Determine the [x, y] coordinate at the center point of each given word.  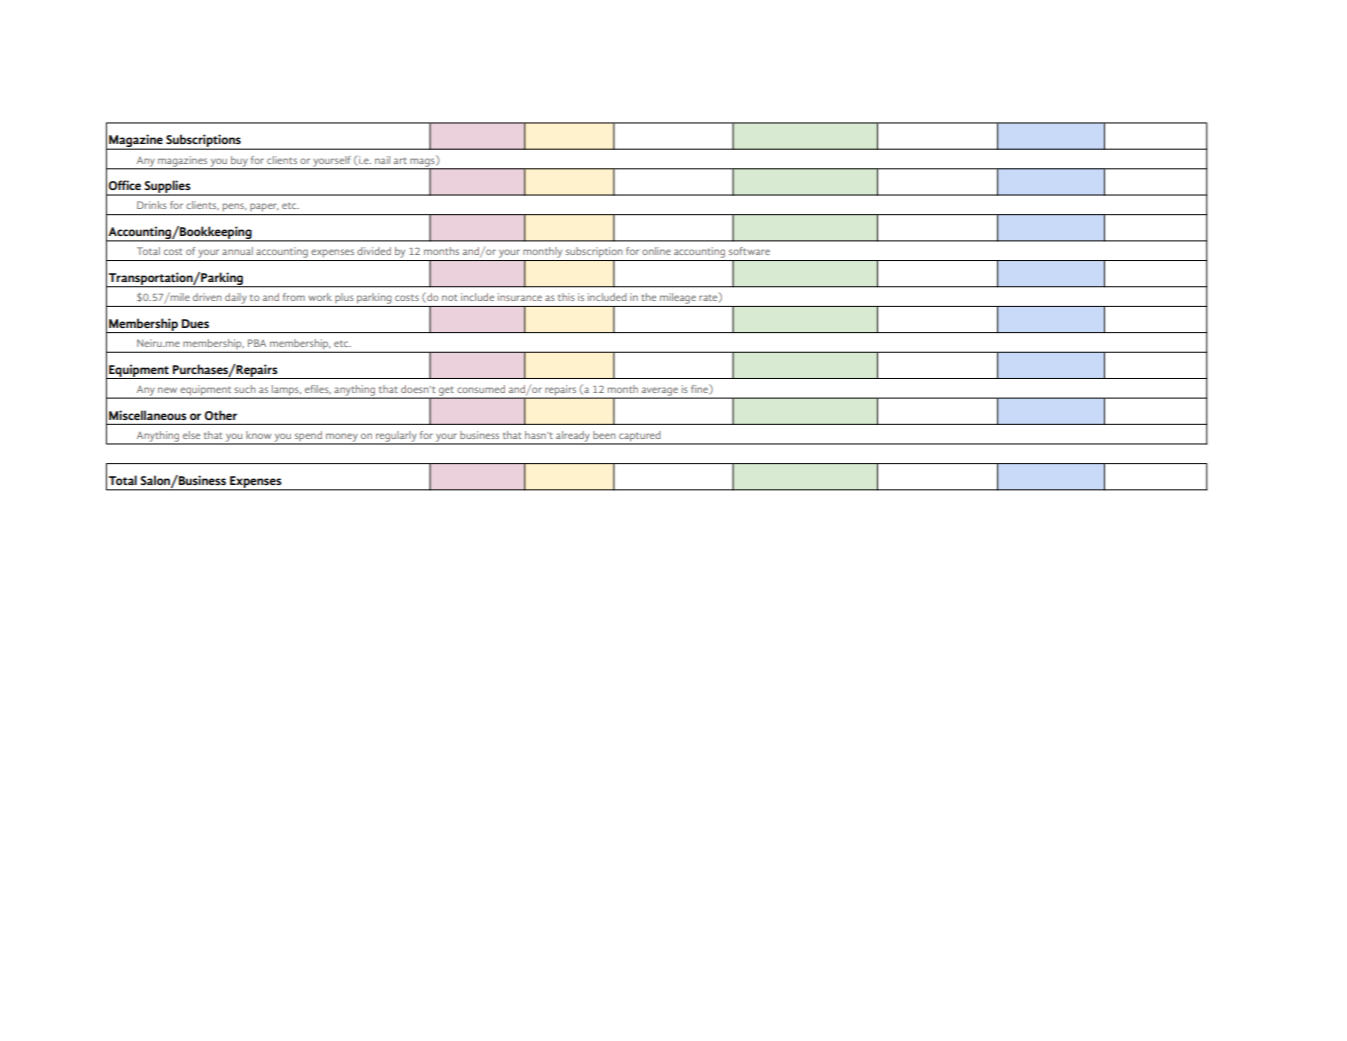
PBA [257, 343]
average [660, 392]
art [400, 160]
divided [374, 251]
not [449, 297]
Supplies [167, 188]
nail [382, 160]
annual [237, 251]
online [656, 251]
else [191, 435]
